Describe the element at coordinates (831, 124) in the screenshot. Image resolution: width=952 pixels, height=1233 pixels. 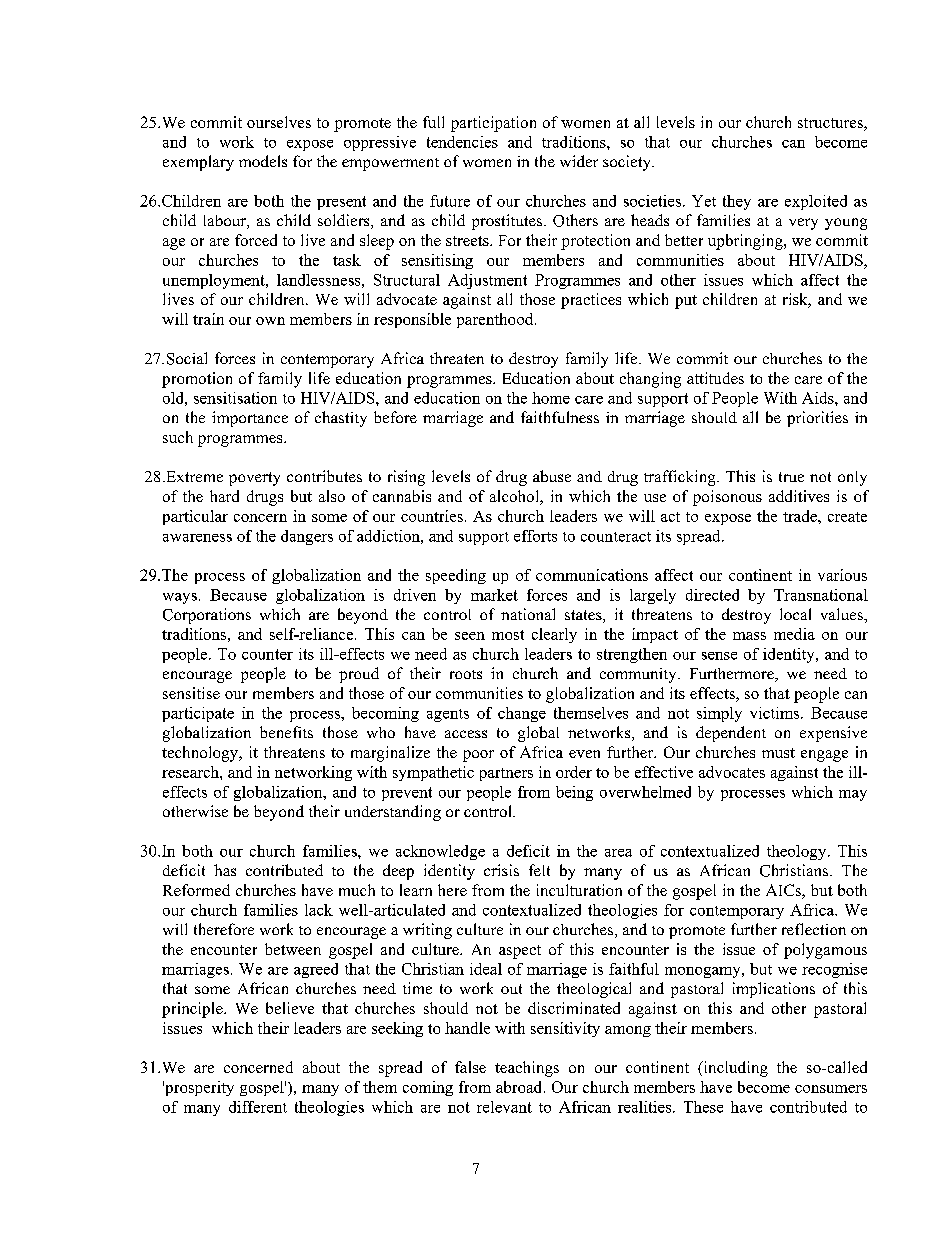
I see `structures` at that location.
